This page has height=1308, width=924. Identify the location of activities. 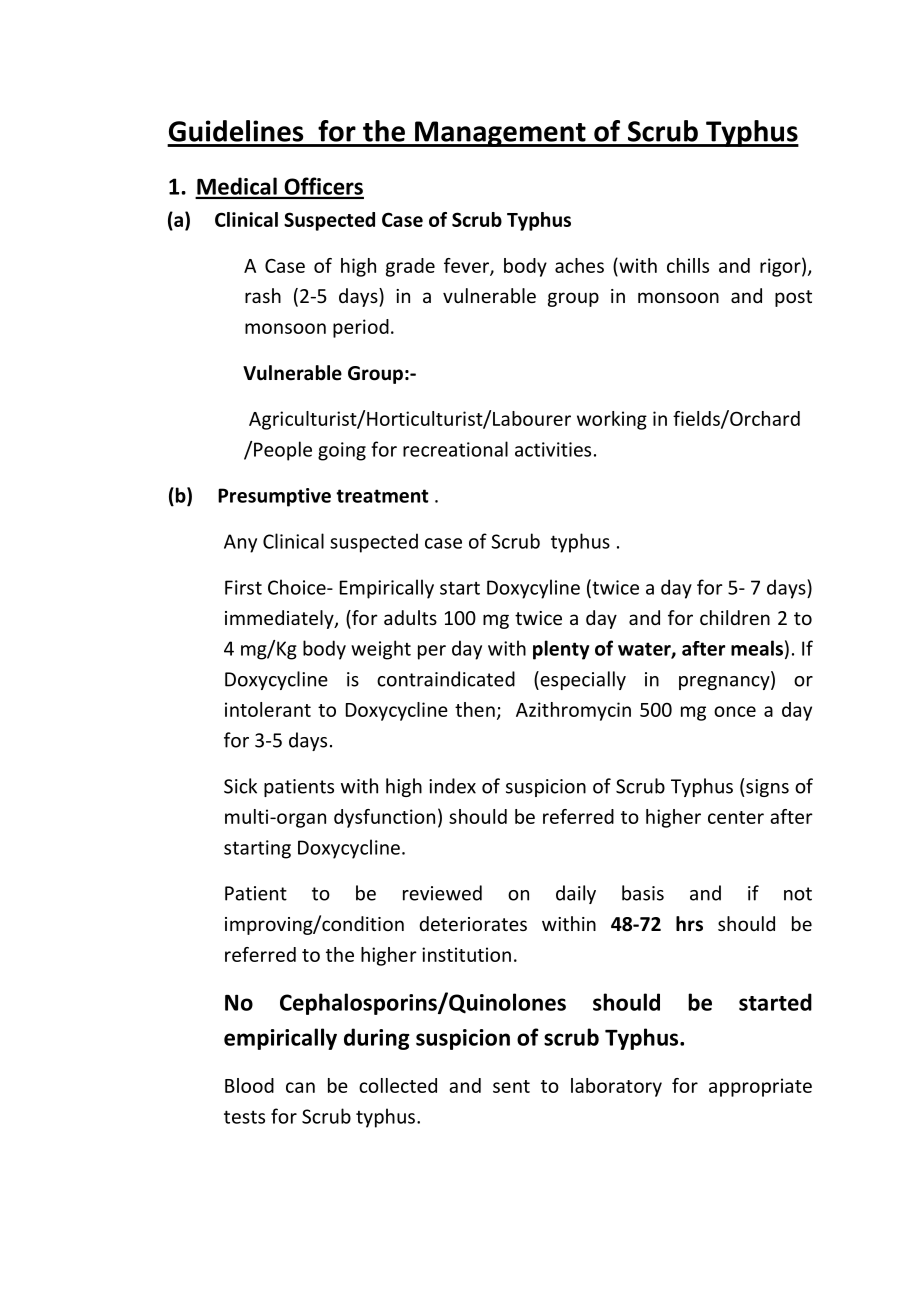
(553, 449).
